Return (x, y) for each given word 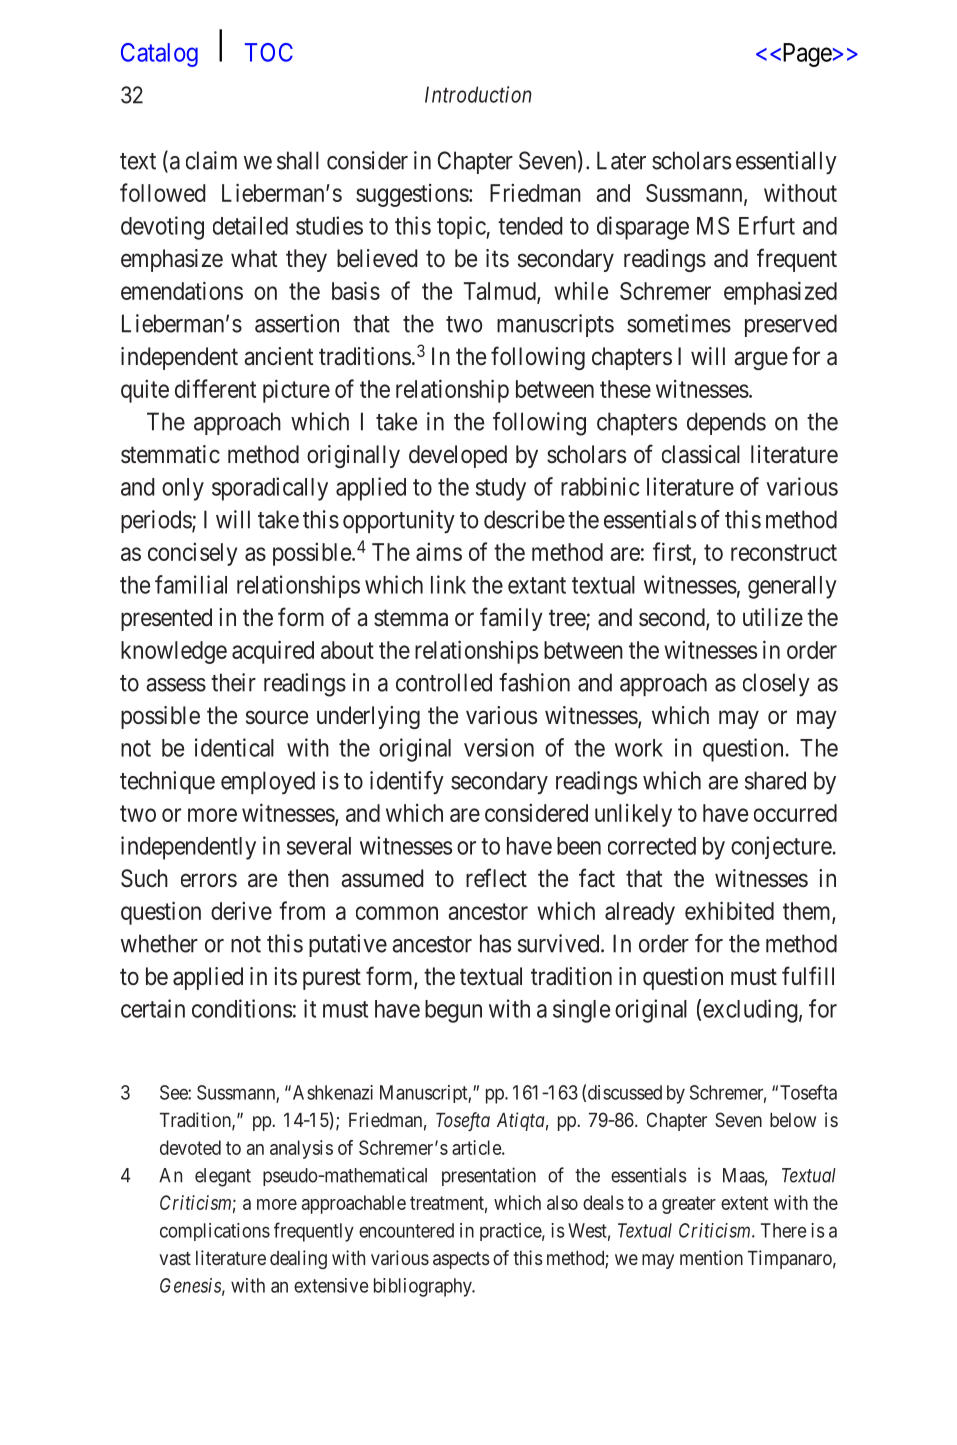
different (215, 388)
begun (453, 1011)
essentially (786, 163)
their (233, 682)
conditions (242, 1008)
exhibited (729, 910)
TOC (269, 52)
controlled (444, 682)
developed (458, 456)
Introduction (478, 94)
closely (776, 685)
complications (215, 1232)
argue (761, 360)
